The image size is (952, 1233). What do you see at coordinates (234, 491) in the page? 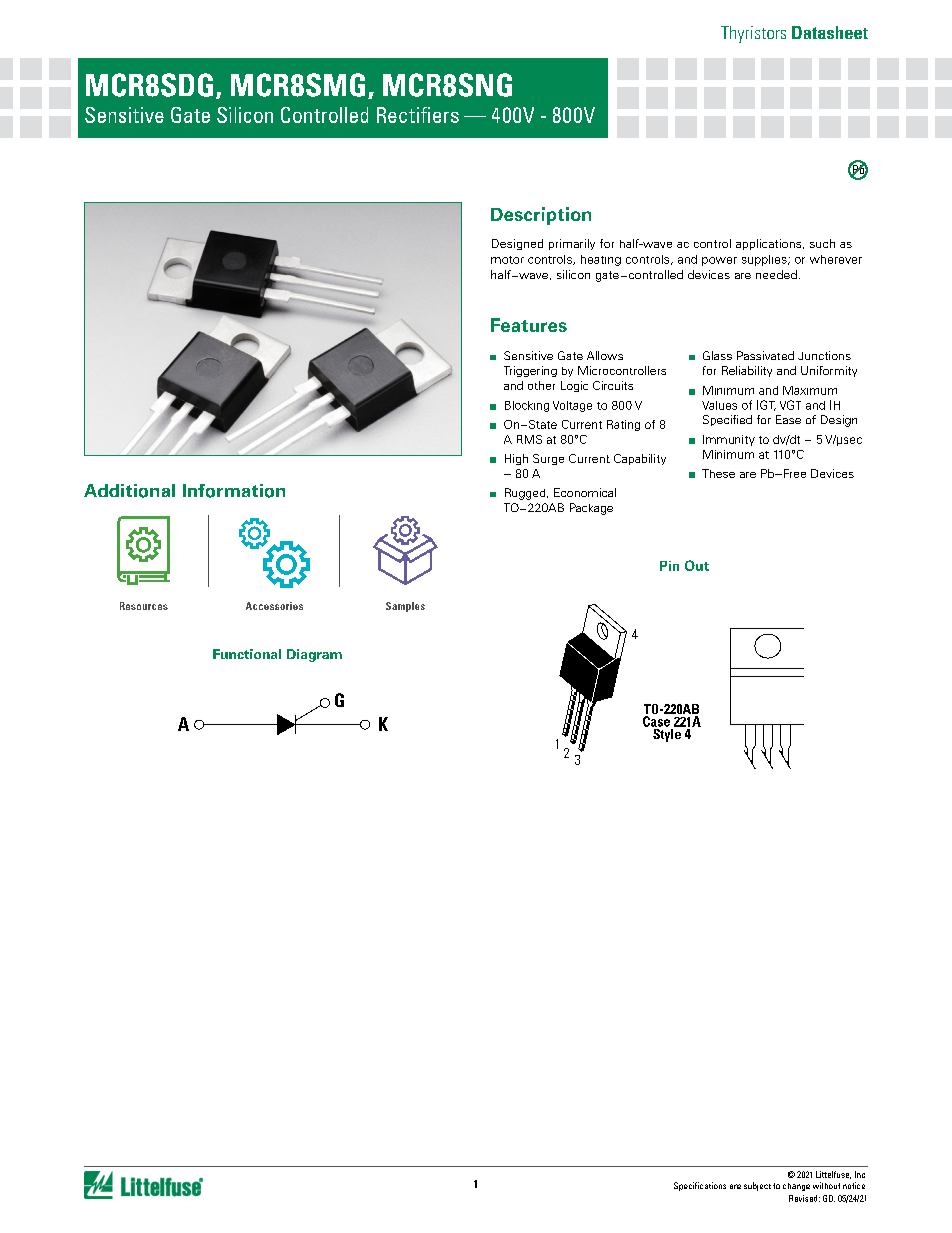
I see `Information` at bounding box center [234, 491].
